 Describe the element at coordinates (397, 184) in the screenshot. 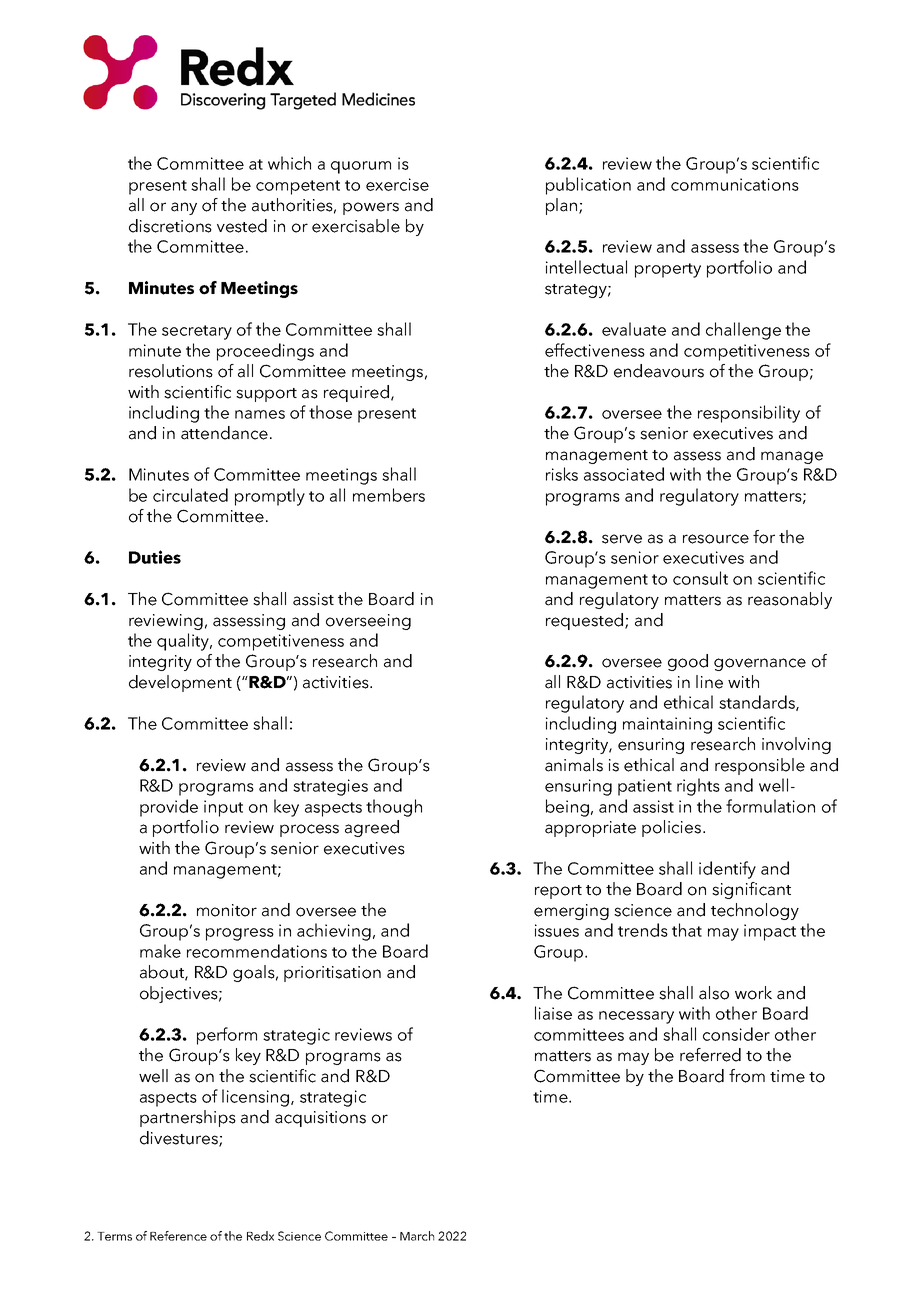

I see `exercise` at that location.
